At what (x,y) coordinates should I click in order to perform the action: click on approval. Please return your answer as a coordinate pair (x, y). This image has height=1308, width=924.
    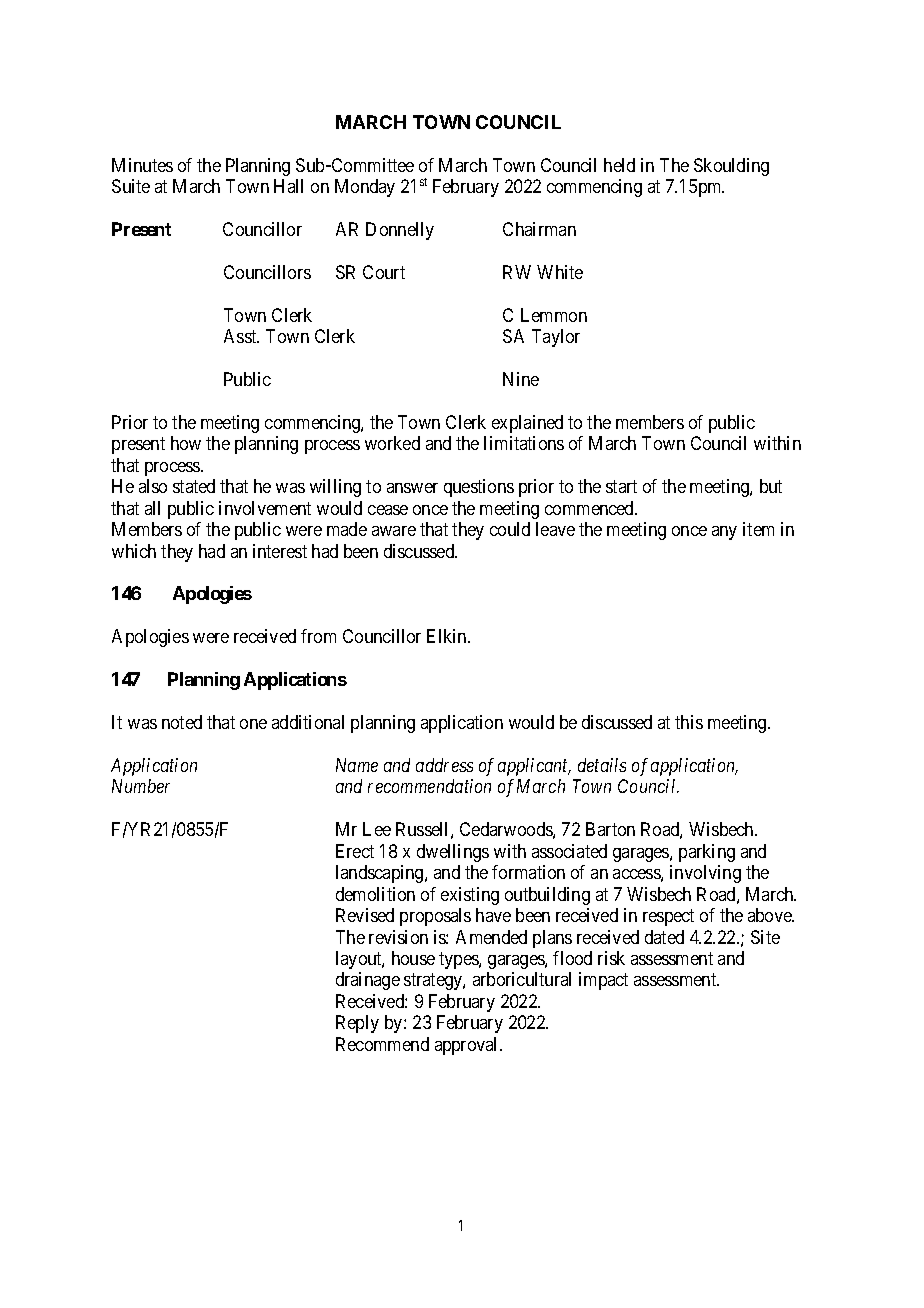
    Looking at the image, I should click on (468, 1046).
